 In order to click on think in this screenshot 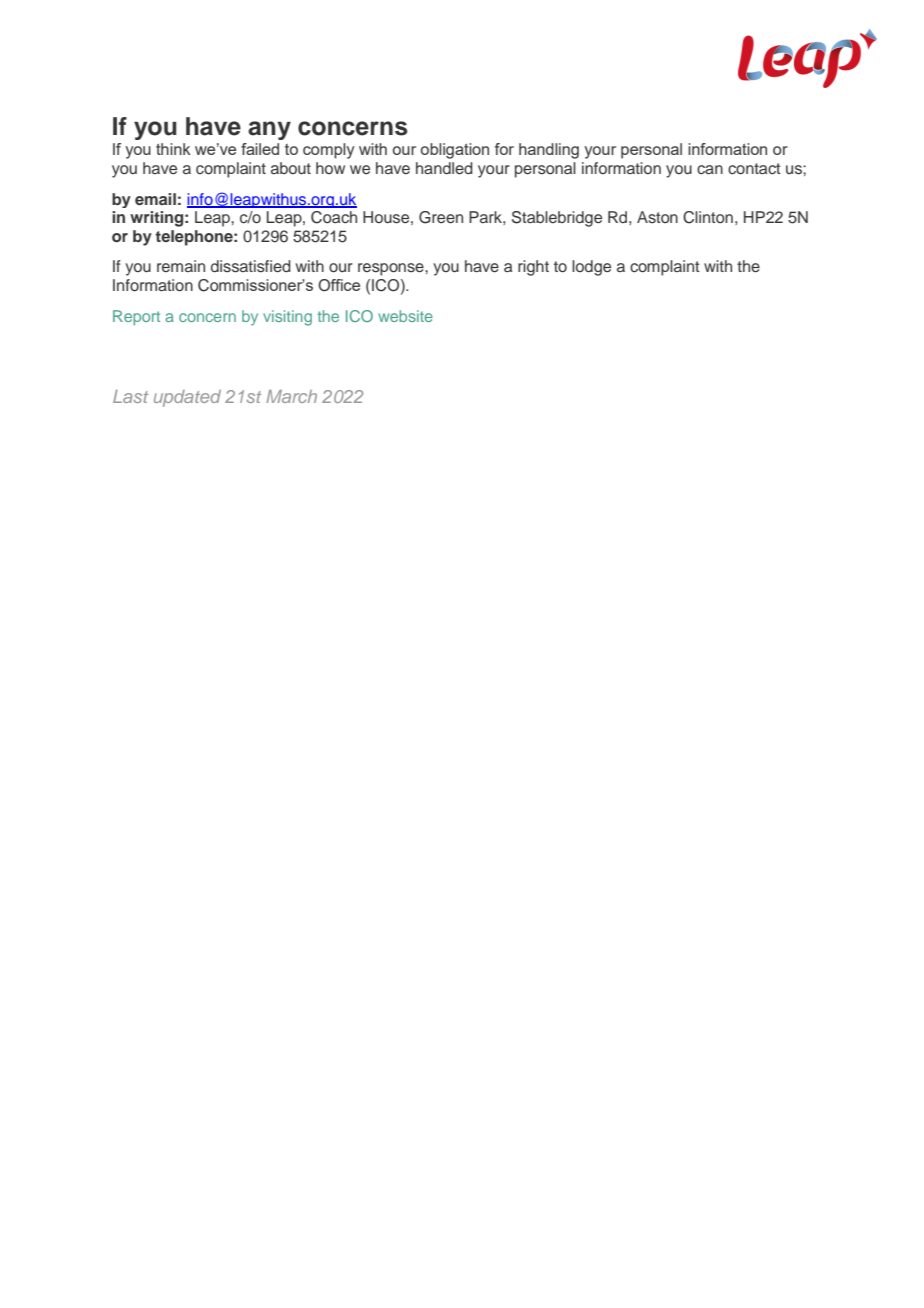, I will do `click(173, 149)`.
